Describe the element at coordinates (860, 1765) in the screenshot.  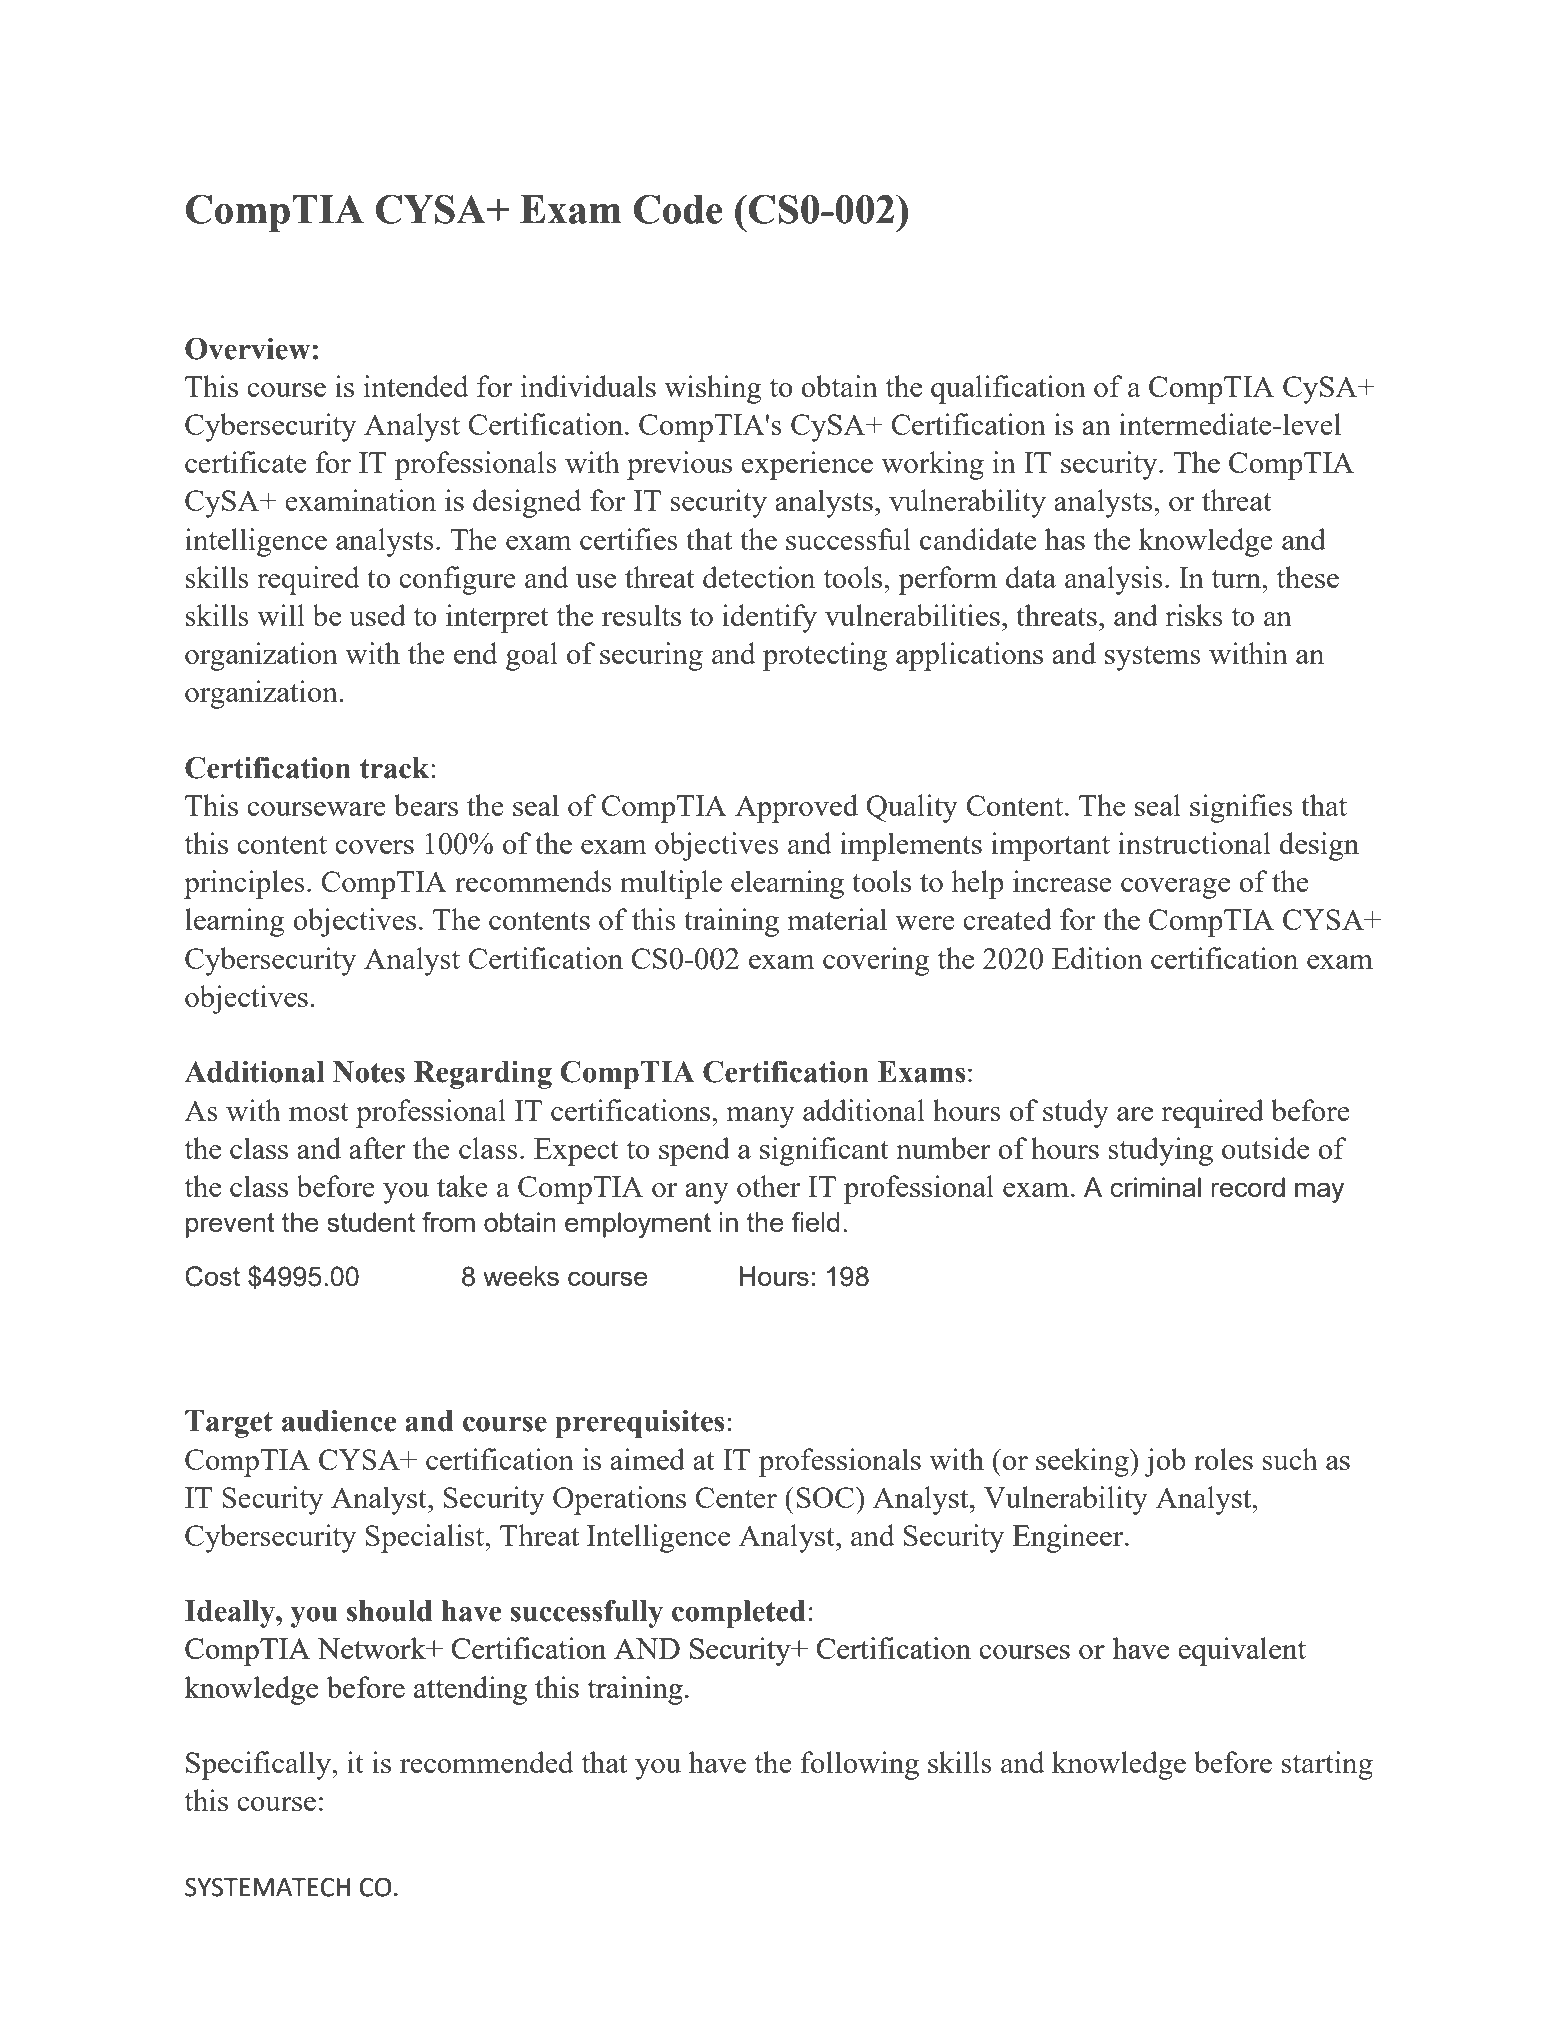
I see `following` at that location.
